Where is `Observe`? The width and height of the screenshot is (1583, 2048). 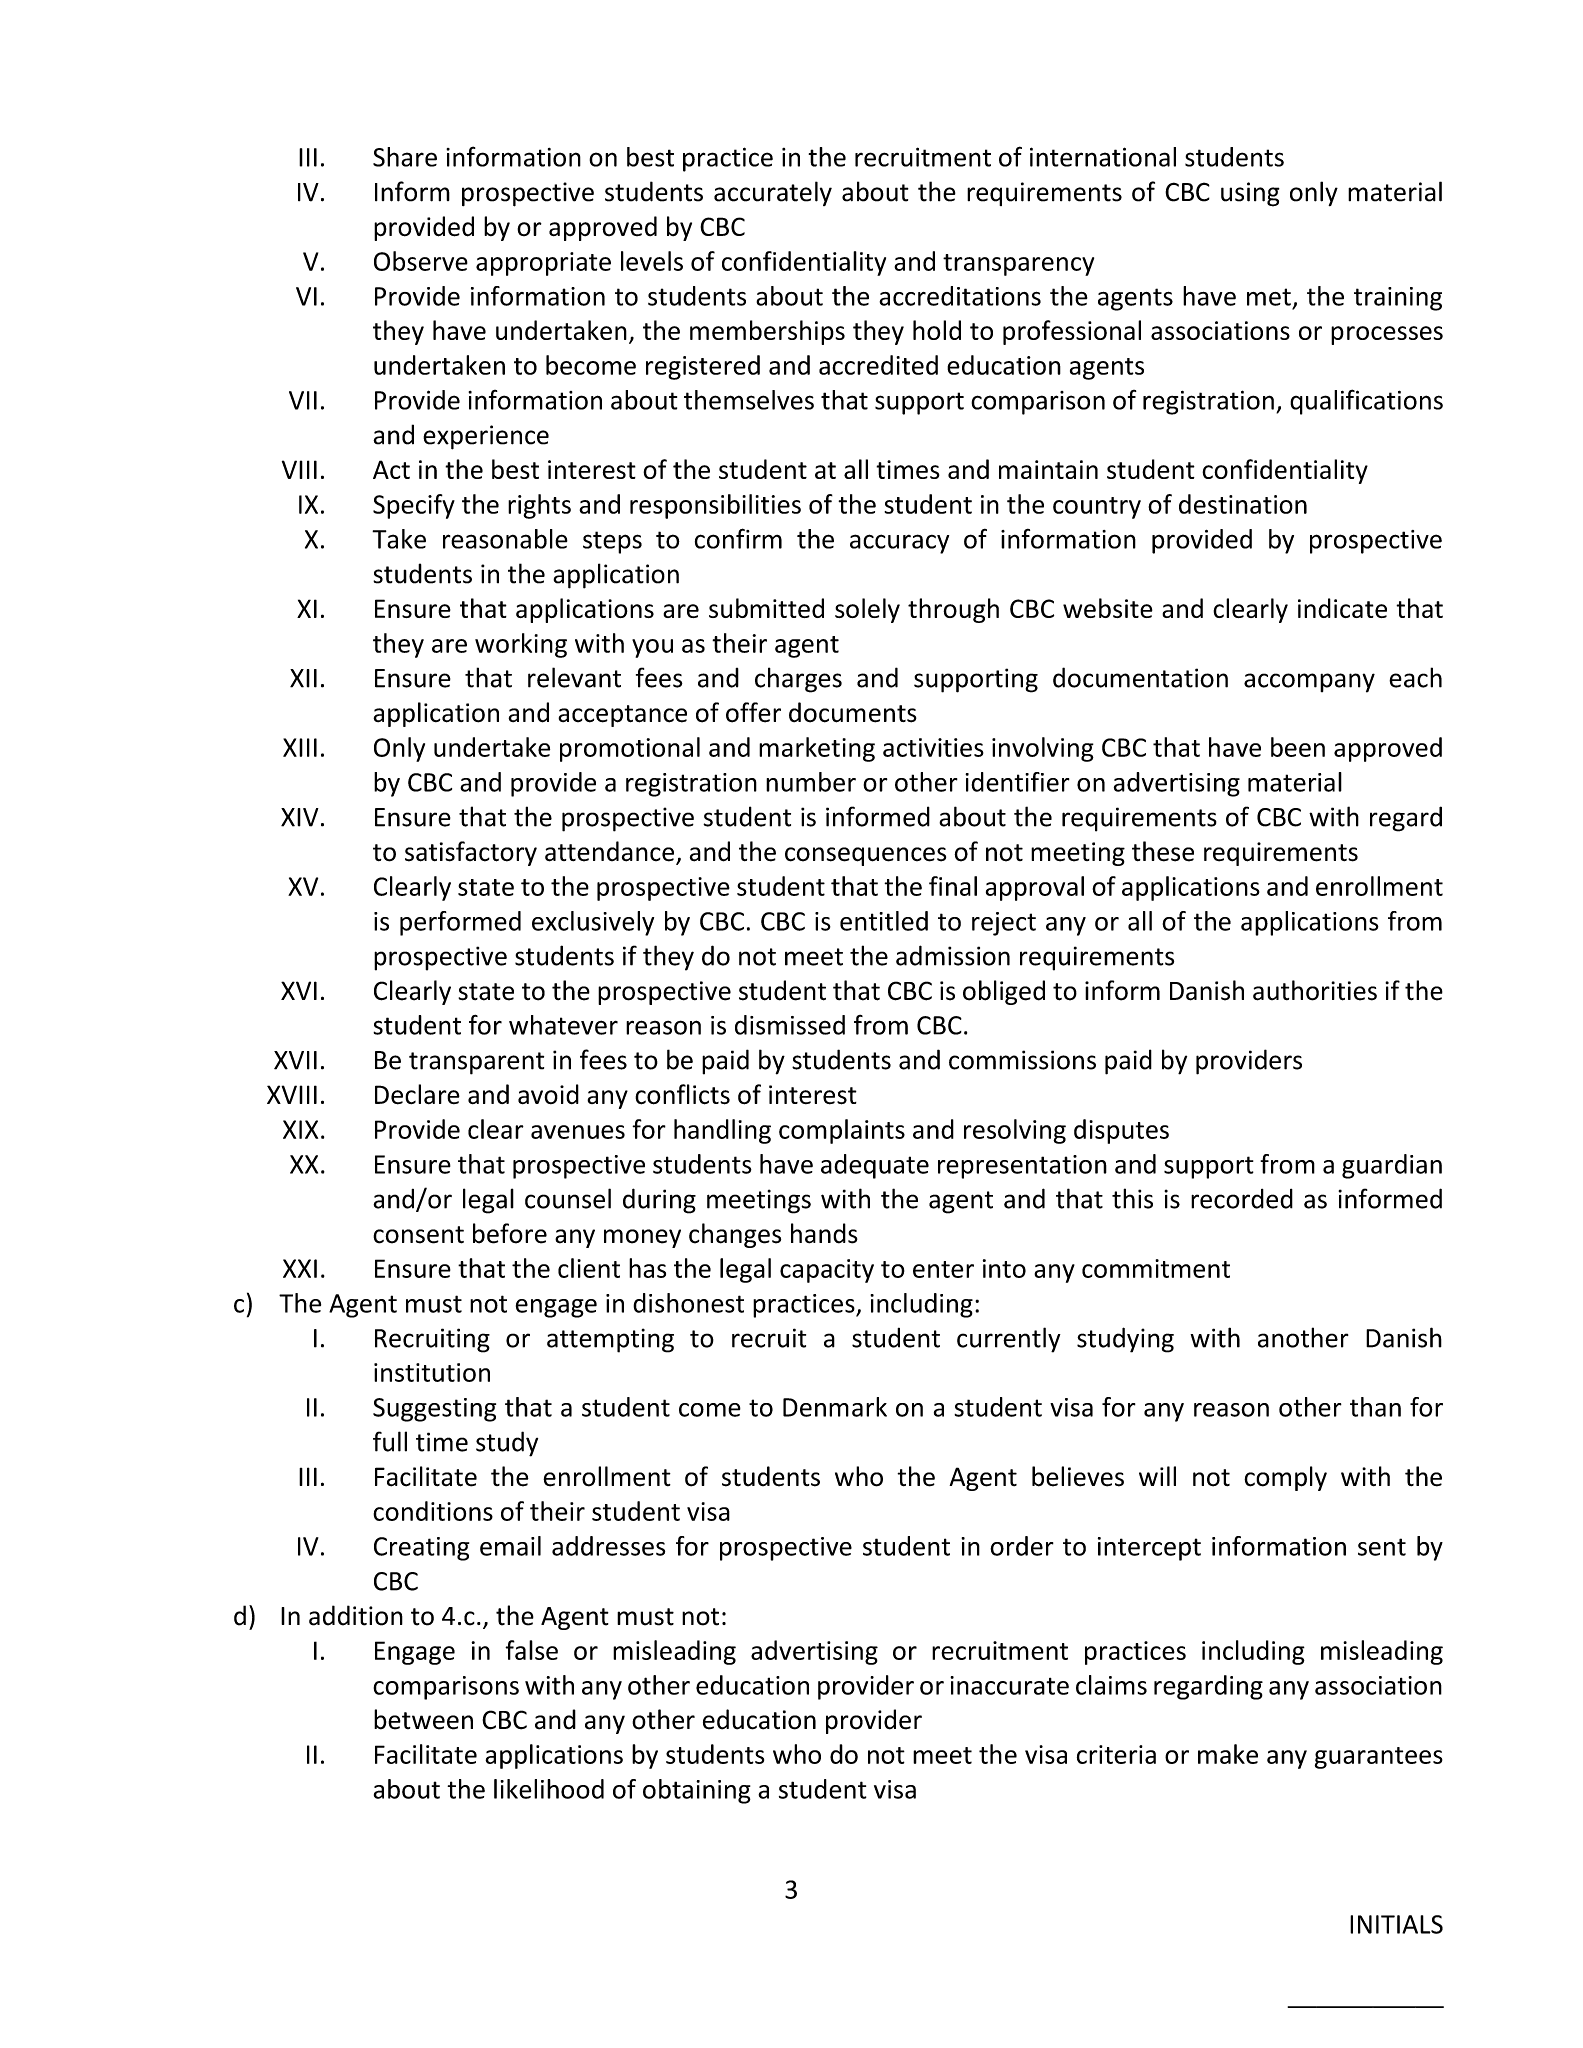
Observe is located at coordinates (421, 261).
